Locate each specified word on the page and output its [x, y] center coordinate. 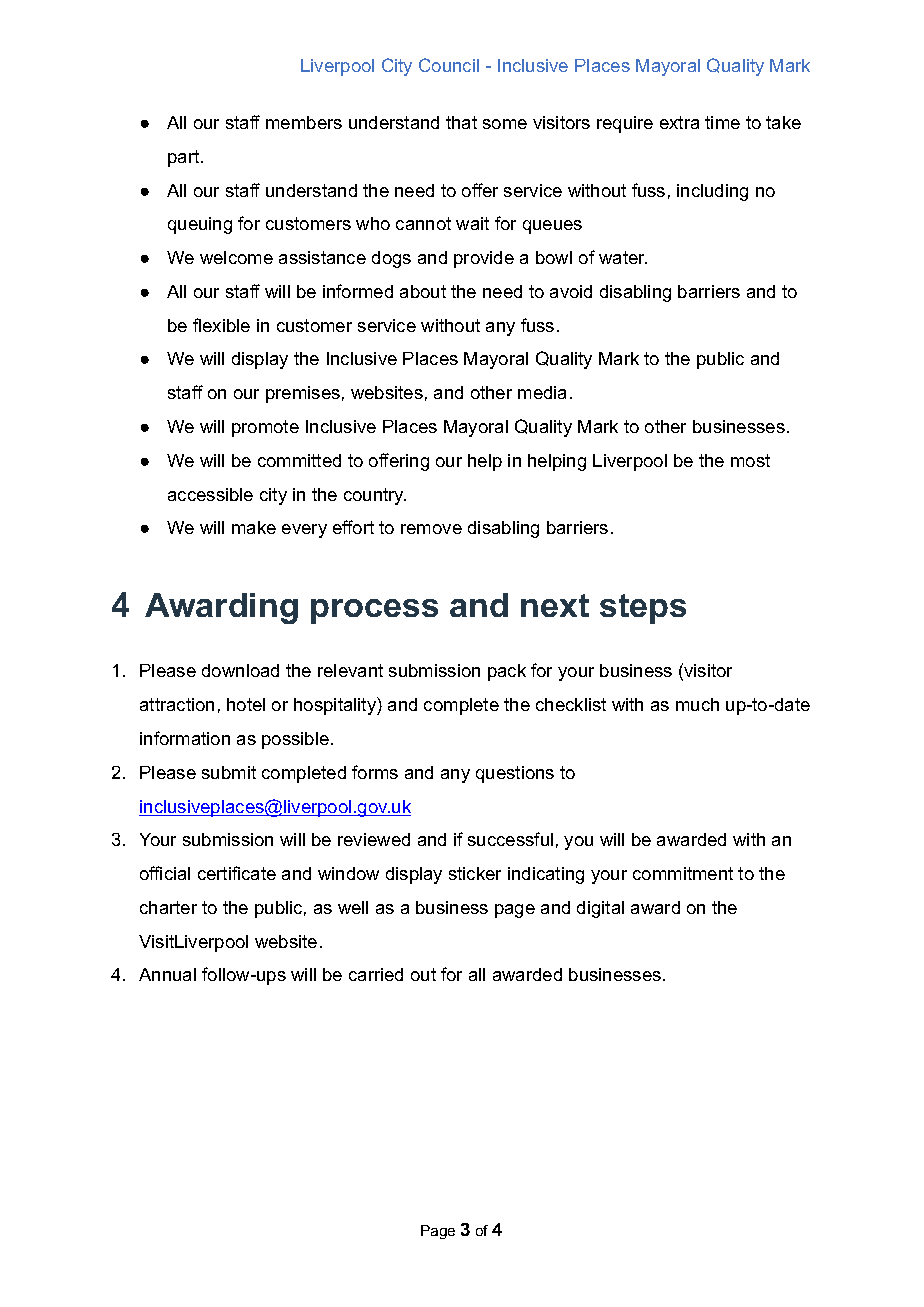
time [722, 122]
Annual [167, 974]
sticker [475, 873]
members [304, 122]
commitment [683, 873]
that [461, 122]
